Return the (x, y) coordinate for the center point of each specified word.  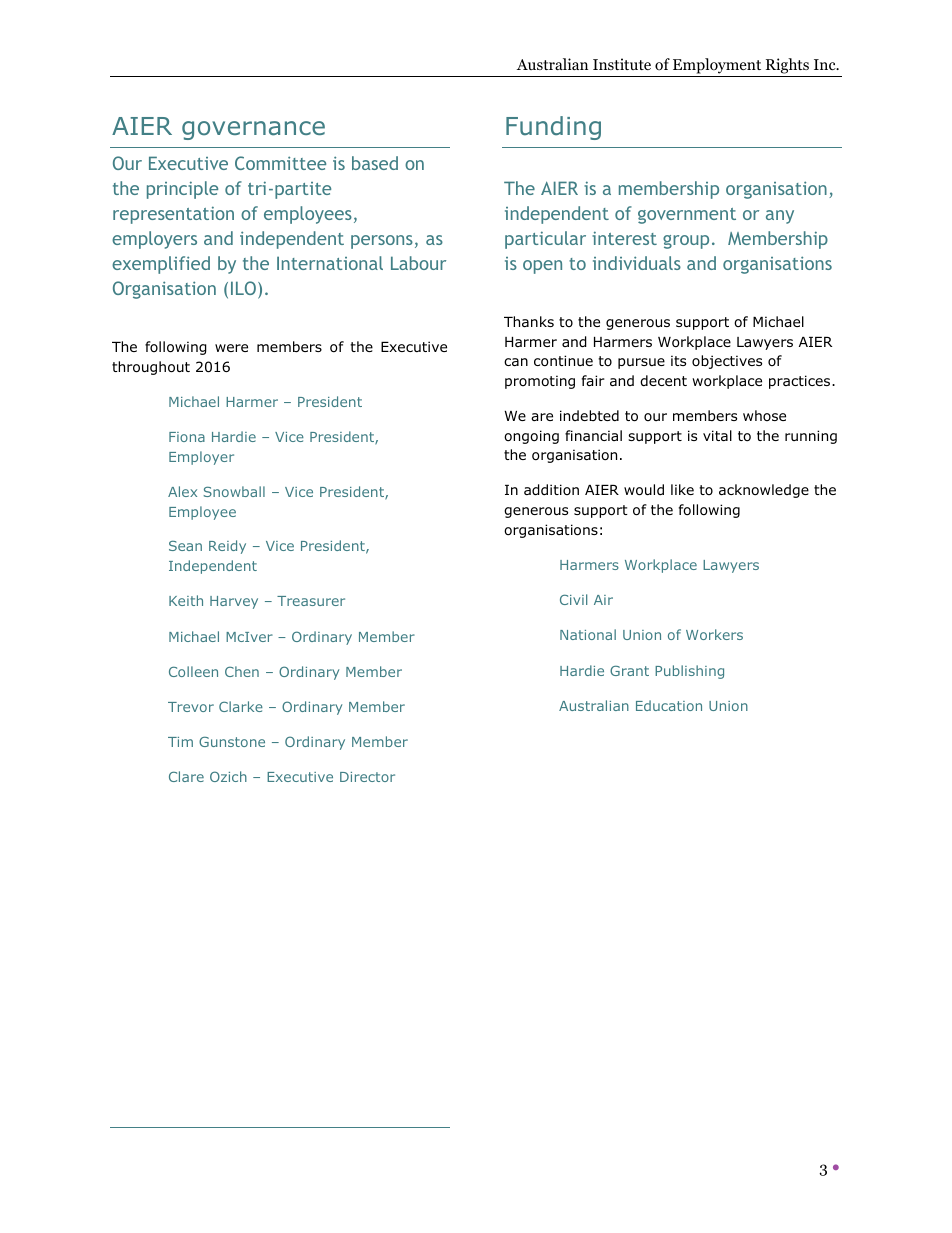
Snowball (234, 491)
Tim (180, 742)
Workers (714, 634)
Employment (717, 66)
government (687, 216)
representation (173, 215)
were (231, 348)
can (516, 362)
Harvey (234, 602)
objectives (727, 362)
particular (545, 240)
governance (253, 130)
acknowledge (764, 491)
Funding (553, 128)
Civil (573, 599)
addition (551, 490)
